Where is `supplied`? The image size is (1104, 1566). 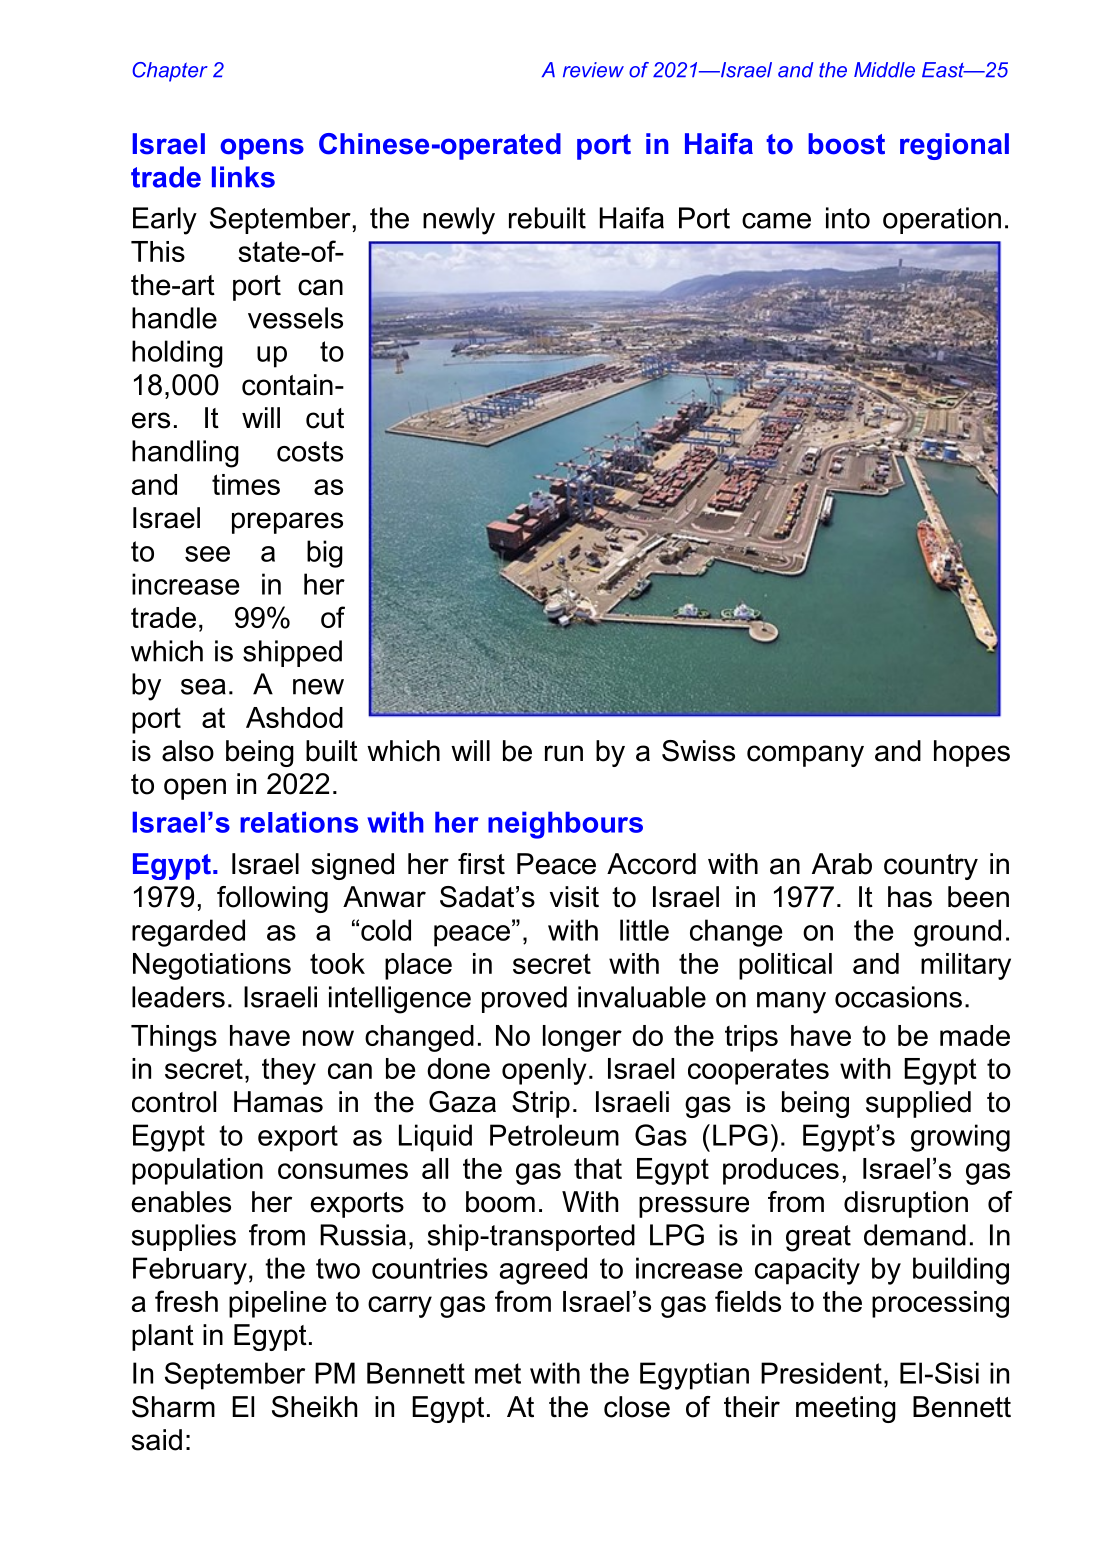
supplied is located at coordinates (918, 1104).
